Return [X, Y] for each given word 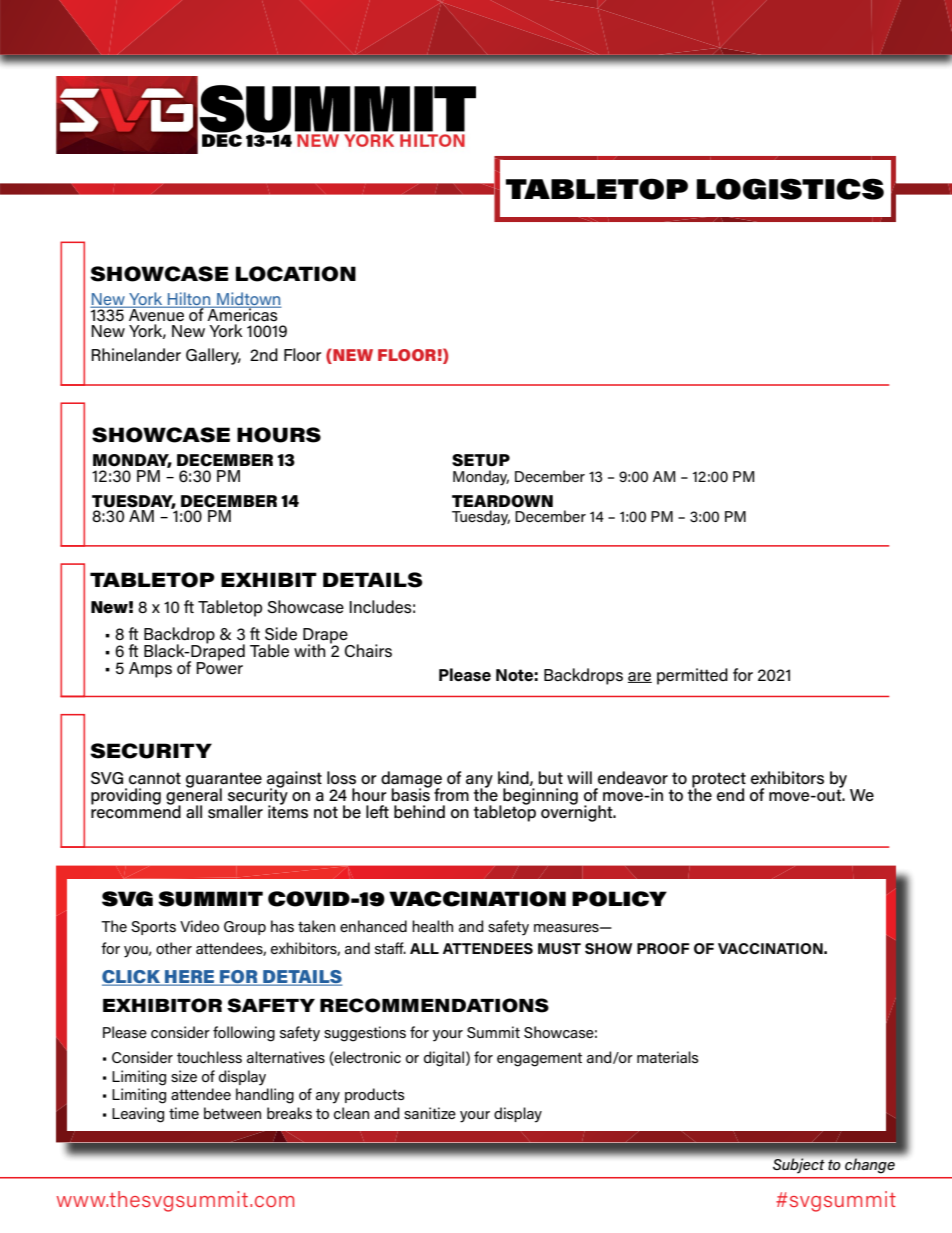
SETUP [481, 460]
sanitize [430, 1113]
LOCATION [296, 274]
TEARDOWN [502, 501]
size [184, 1076]
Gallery [213, 356]
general [194, 796]
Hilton [189, 300]
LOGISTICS [790, 189]
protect [718, 781]
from [451, 794]
